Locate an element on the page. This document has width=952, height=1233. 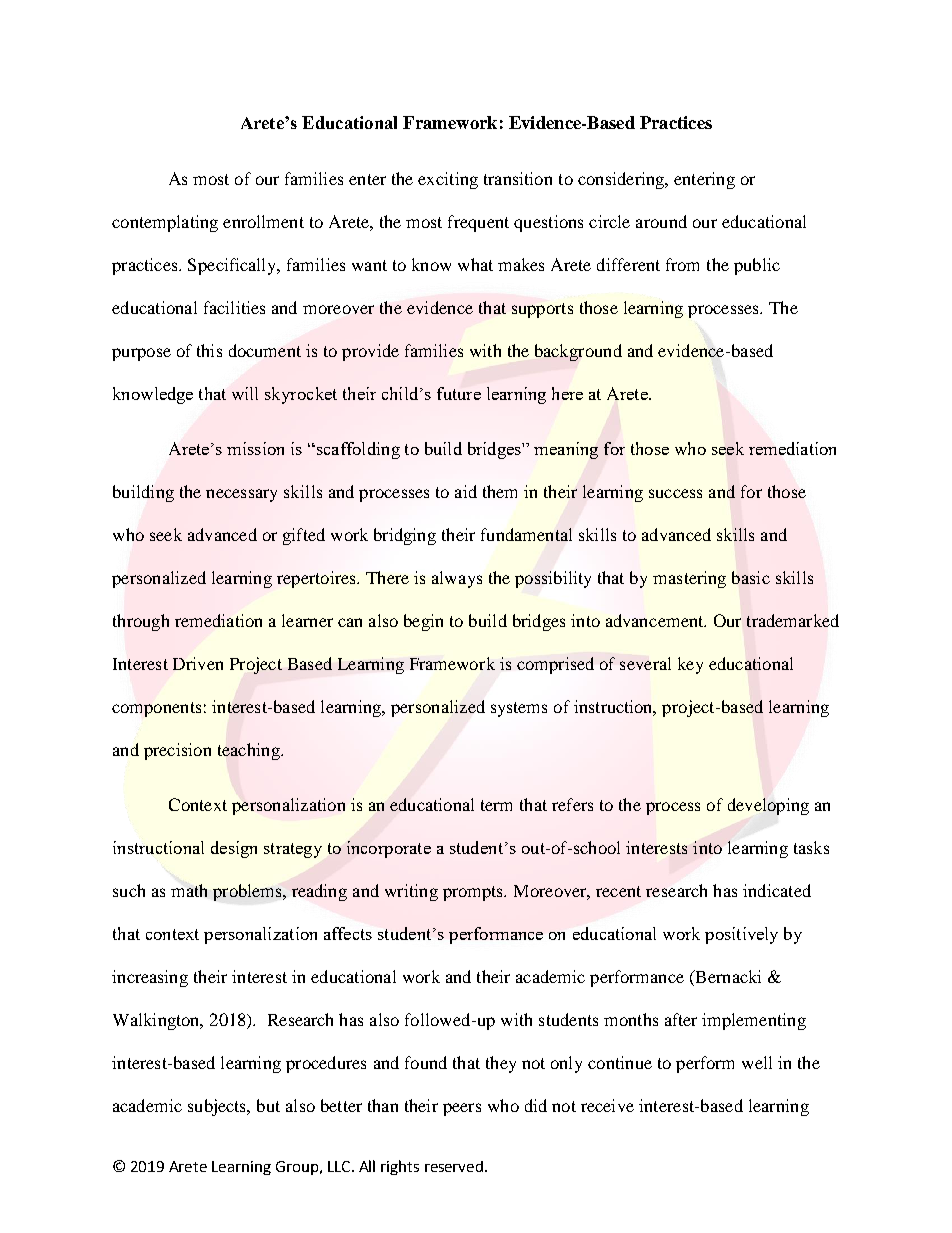
contemplating is located at coordinates (165, 223).
